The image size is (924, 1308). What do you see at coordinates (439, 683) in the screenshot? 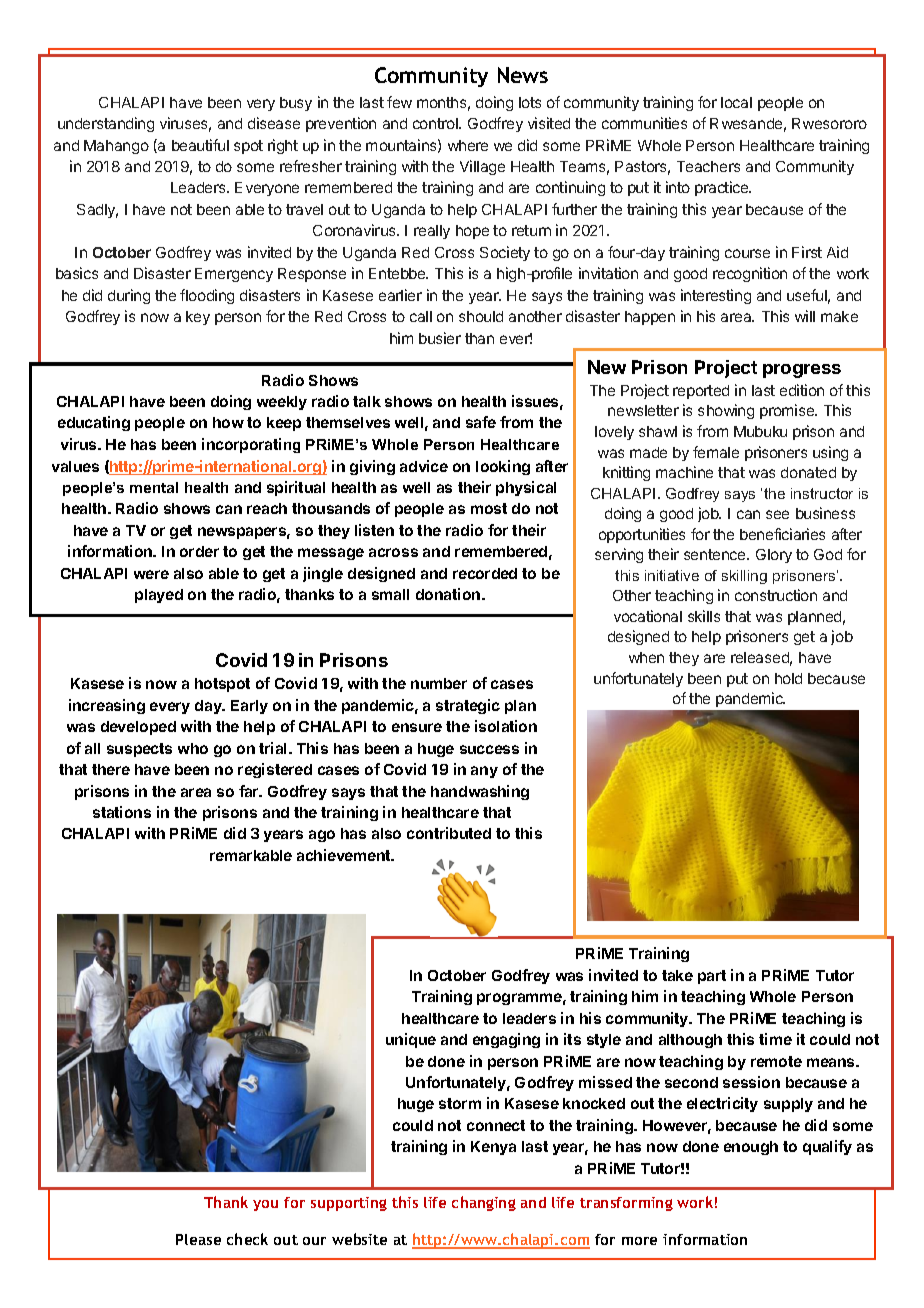
I see `number` at bounding box center [439, 683].
